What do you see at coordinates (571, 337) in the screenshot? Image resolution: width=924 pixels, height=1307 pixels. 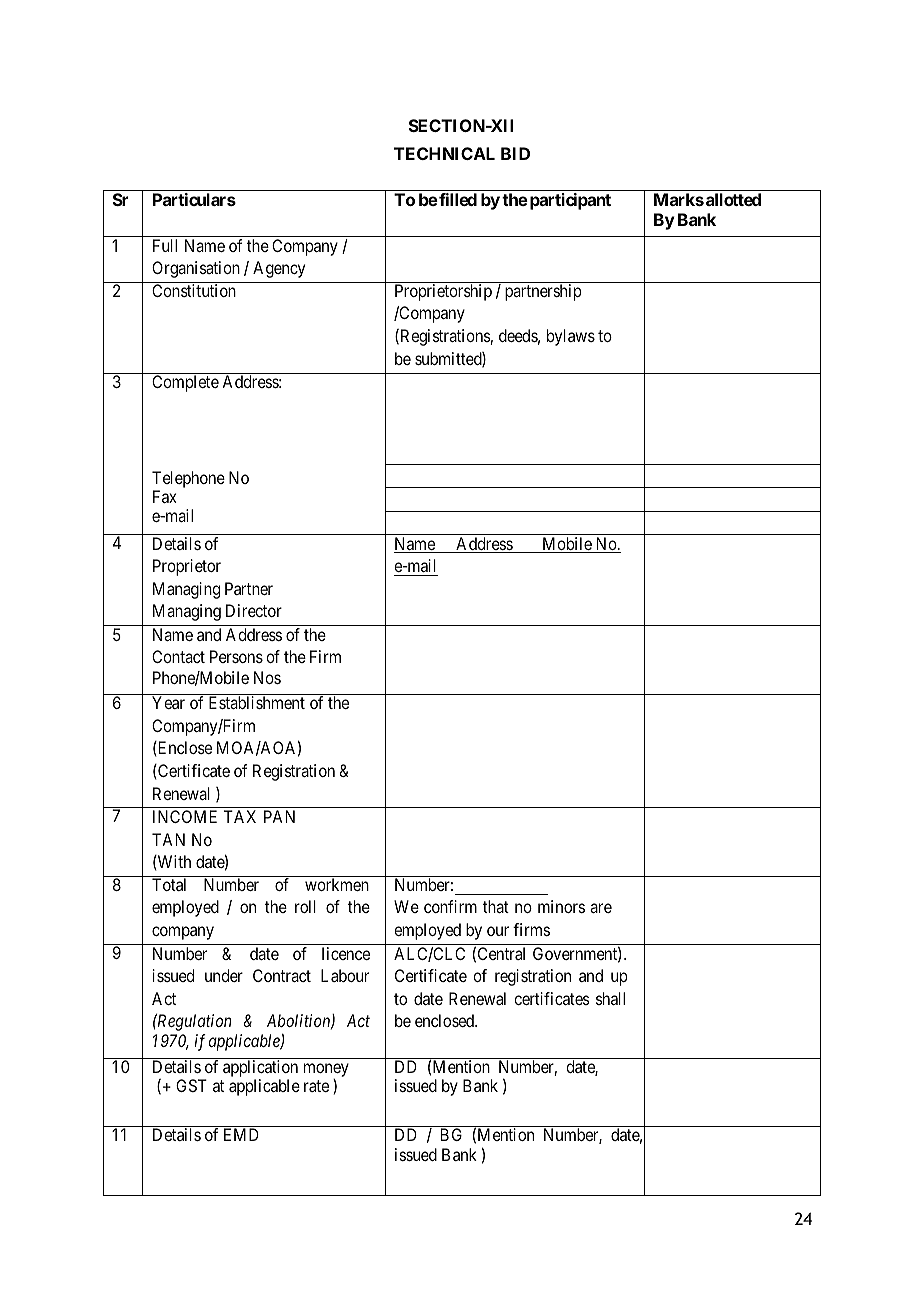 I see `bylaws` at bounding box center [571, 337].
